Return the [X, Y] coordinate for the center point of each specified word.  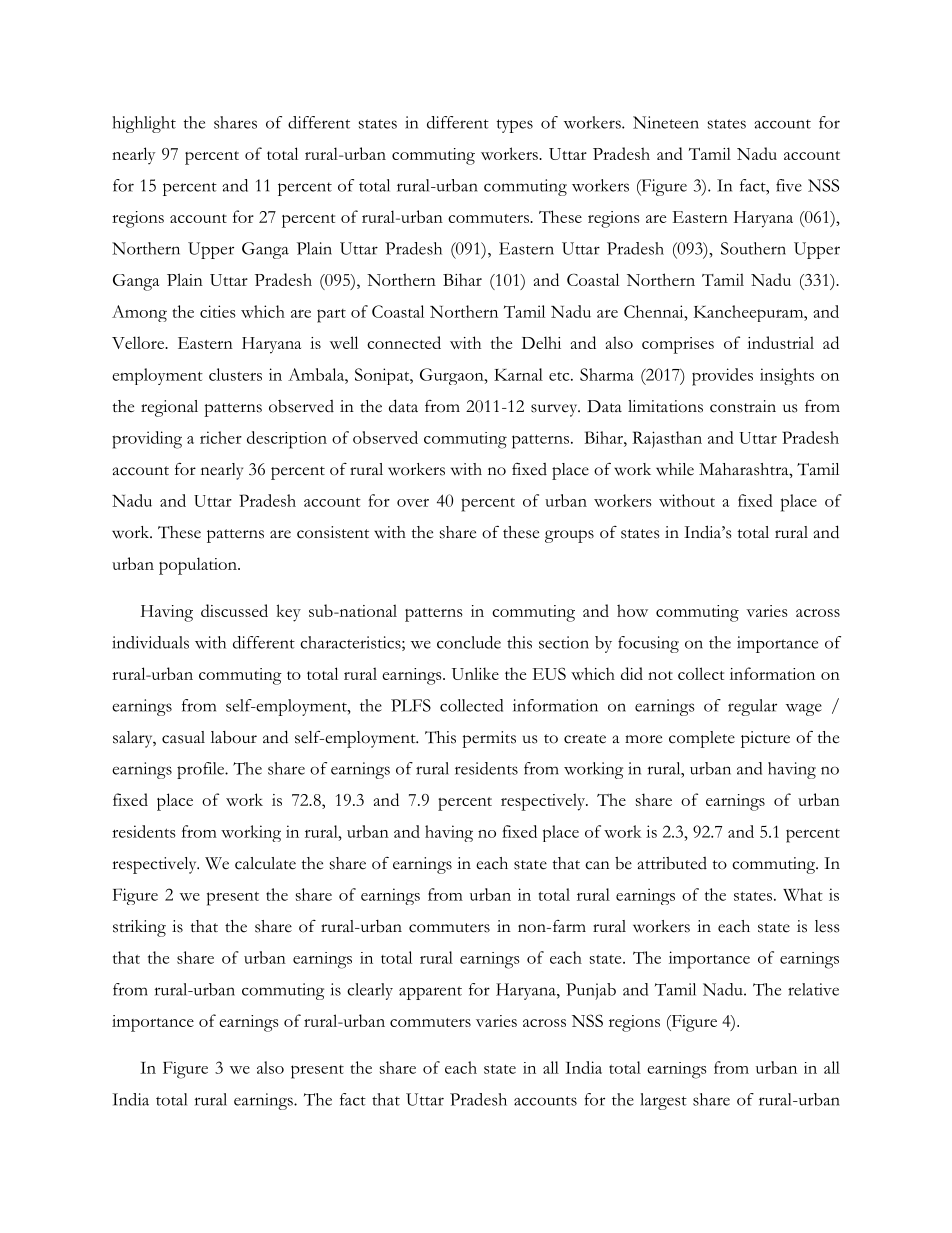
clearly [370, 991]
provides [722, 377]
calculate [265, 863]
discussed [234, 610]
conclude [469, 642]
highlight [144, 124]
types [515, 126]
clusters [235, 374]
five [789, 185]
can [597, 865]
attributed [672, 863]
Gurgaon [453, 376]
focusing [648, 644]
